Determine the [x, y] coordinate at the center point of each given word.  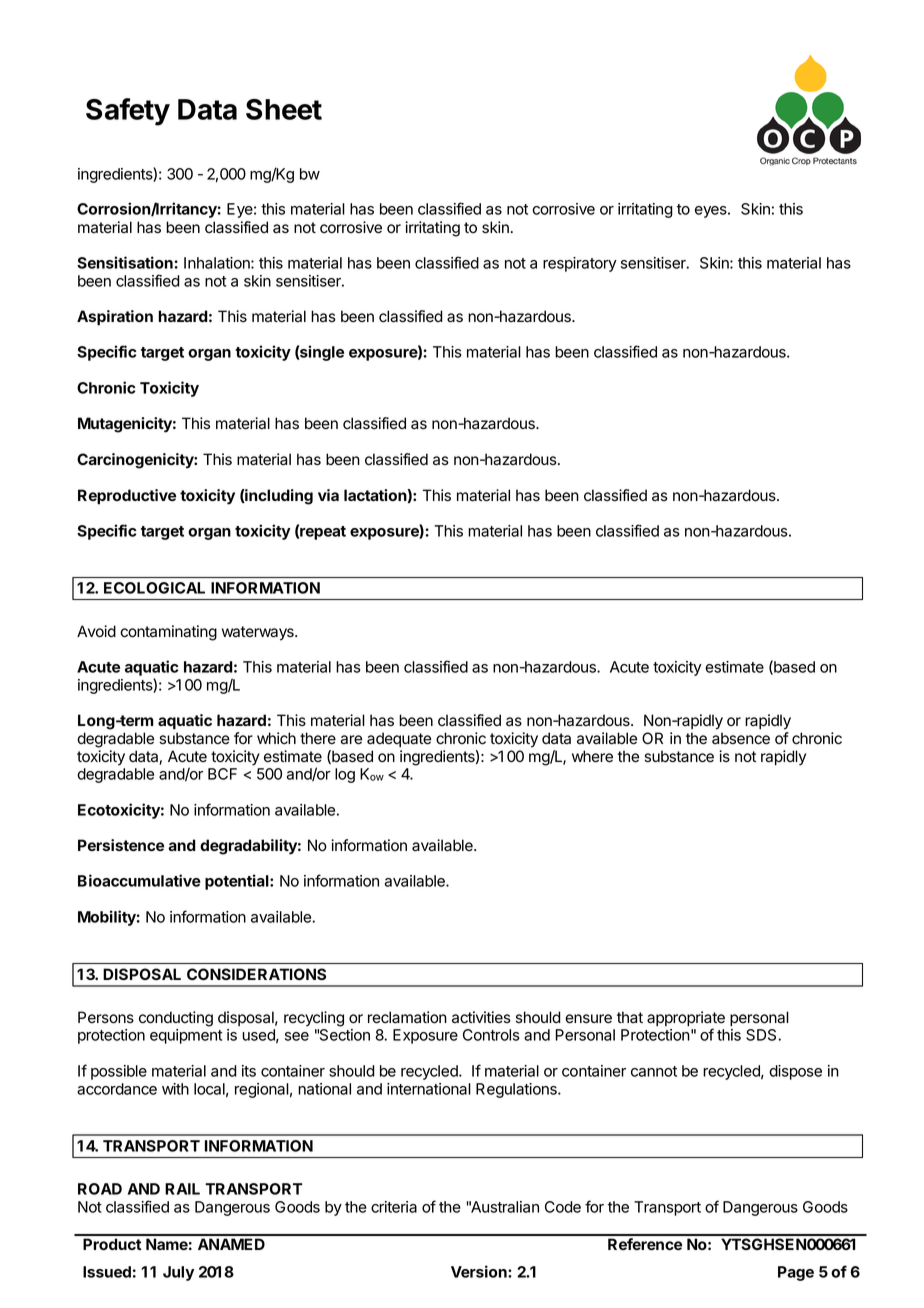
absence [741, 738]
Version [480, 1271]
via [328, 495]
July [178, 1273]
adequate [399, 739]
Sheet [284, 109]
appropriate [686, 1020]
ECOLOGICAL [154, 588]
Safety [128, 112]
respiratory [580, 264]
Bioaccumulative [139, 880]
